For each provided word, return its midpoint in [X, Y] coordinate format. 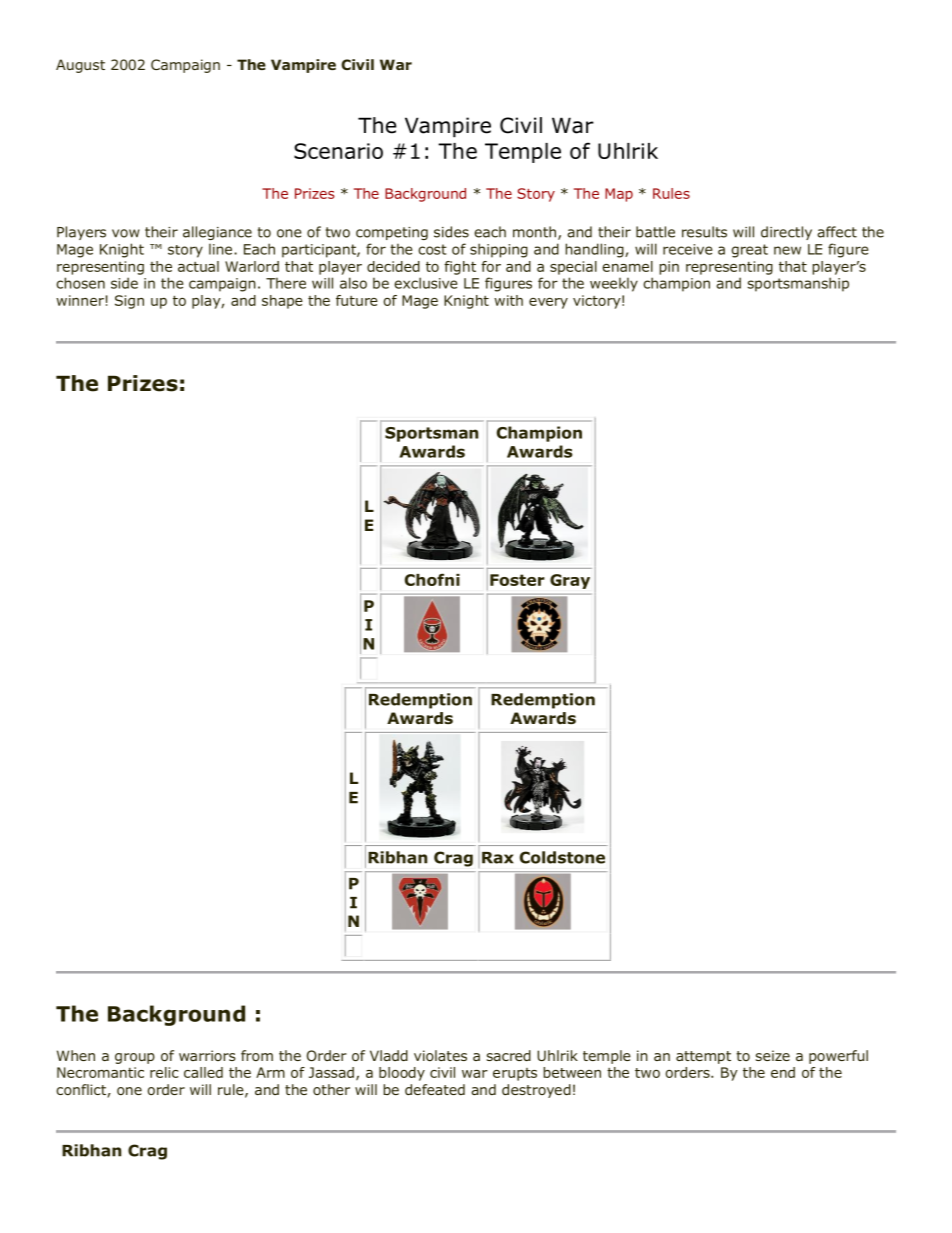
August [80, 66]
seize [773, 1055]
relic [164, 1072]
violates [440, 1055]
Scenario [338, 151]
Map [619, 195]
